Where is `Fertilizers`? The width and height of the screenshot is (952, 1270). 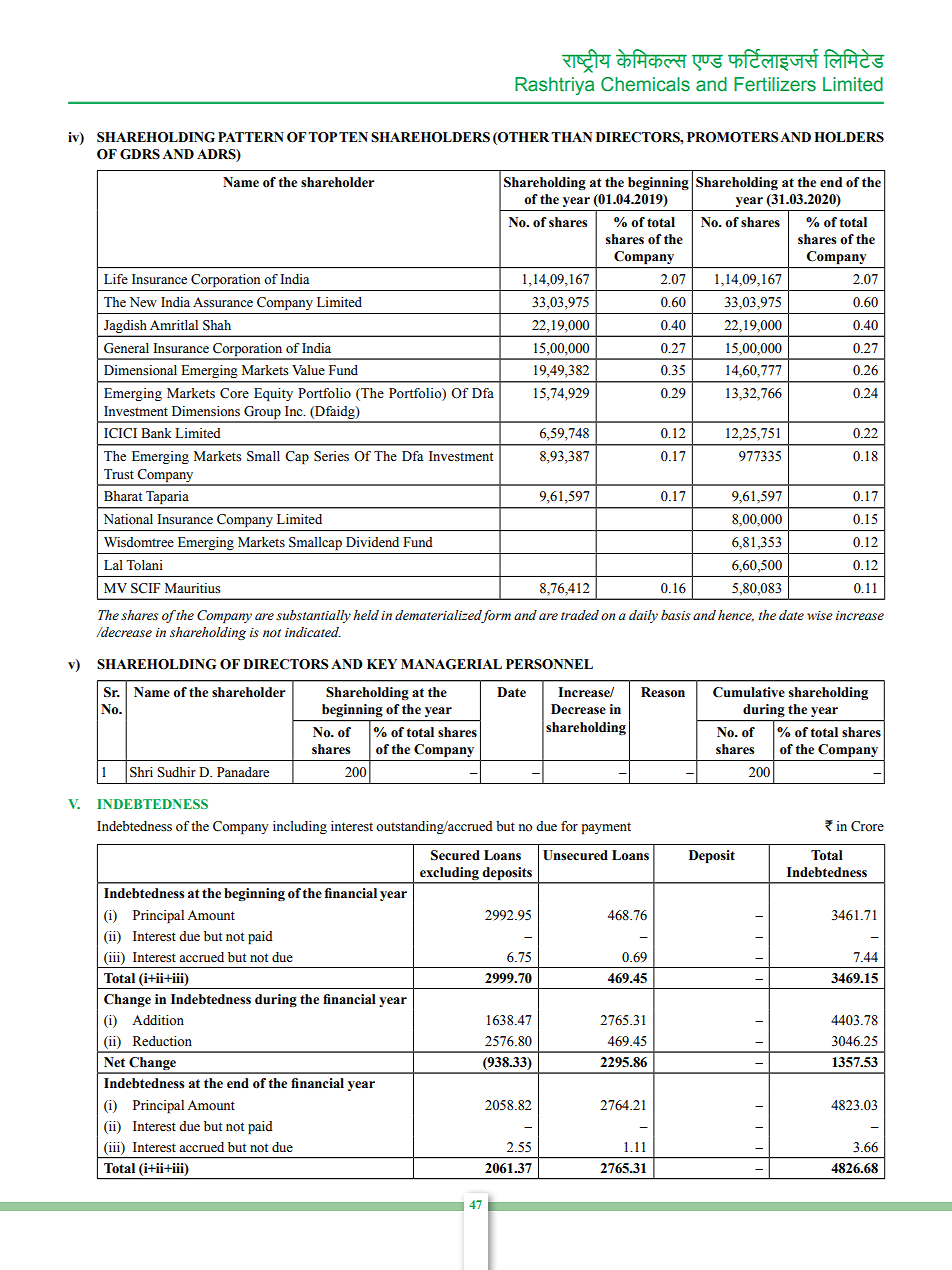 Fertilizers is located at coordinates (775, 84).
